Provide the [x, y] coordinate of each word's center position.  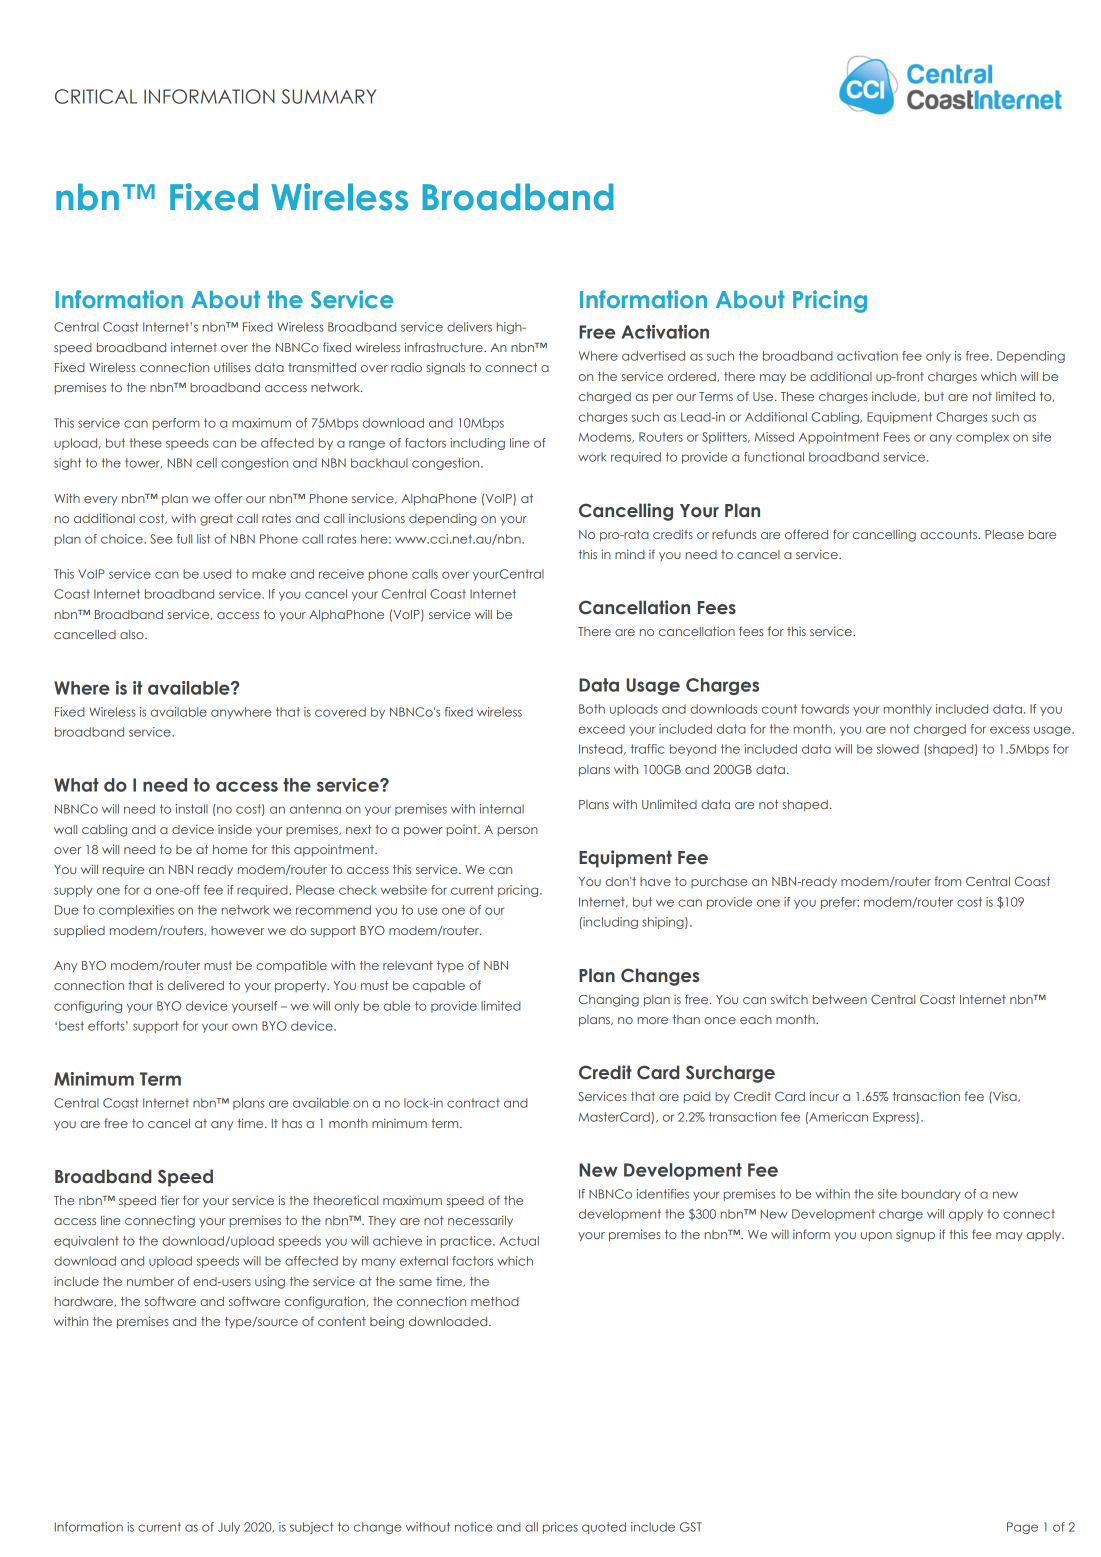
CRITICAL [96, 96]
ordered [693, 377]
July [229, 1528]
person [518, 831]
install [192, 809]
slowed [898, 749]
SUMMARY [329, 96]
